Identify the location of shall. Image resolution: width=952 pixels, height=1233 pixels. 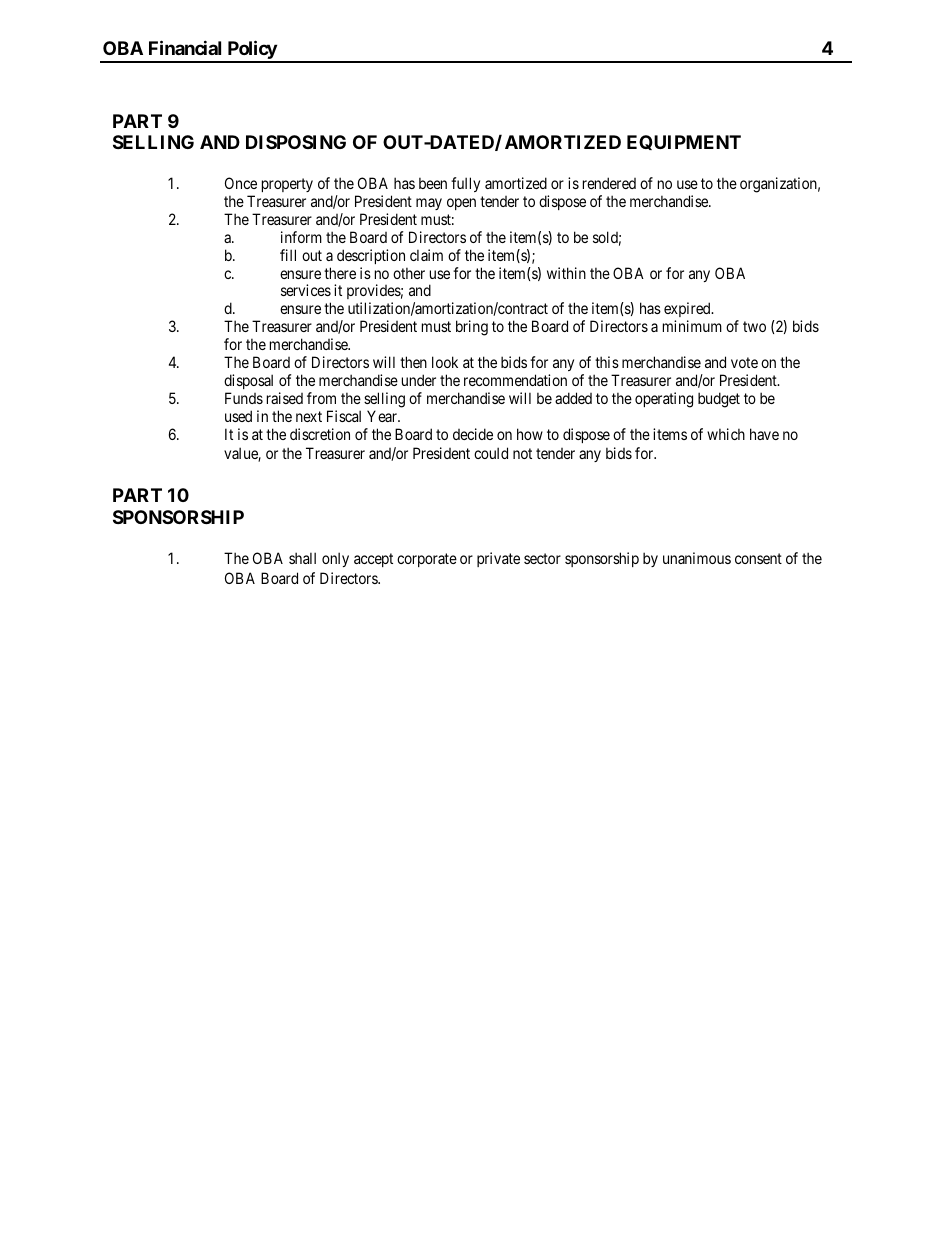
(302, 558).
